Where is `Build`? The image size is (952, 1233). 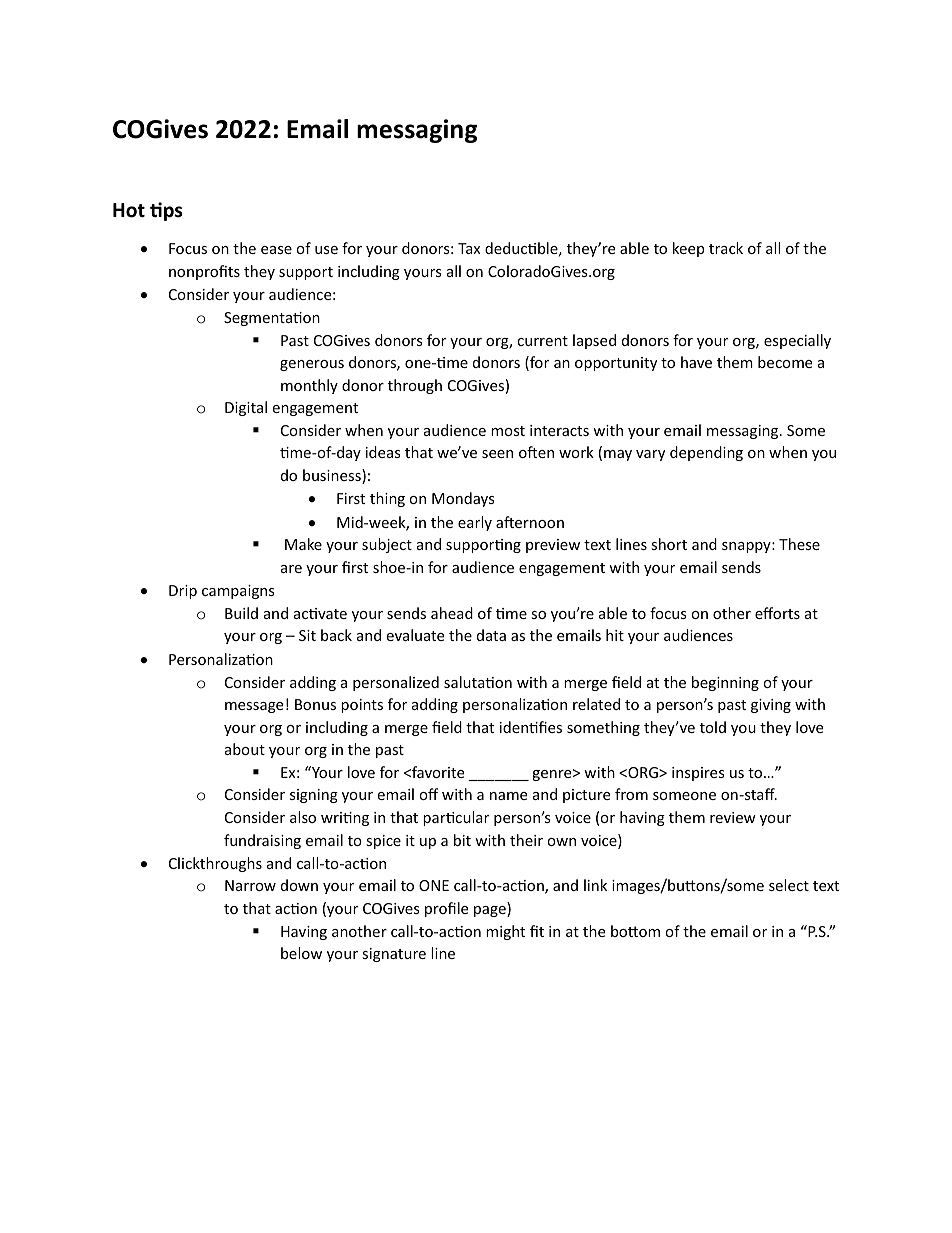 Build is located at coordinates (241, 613).
